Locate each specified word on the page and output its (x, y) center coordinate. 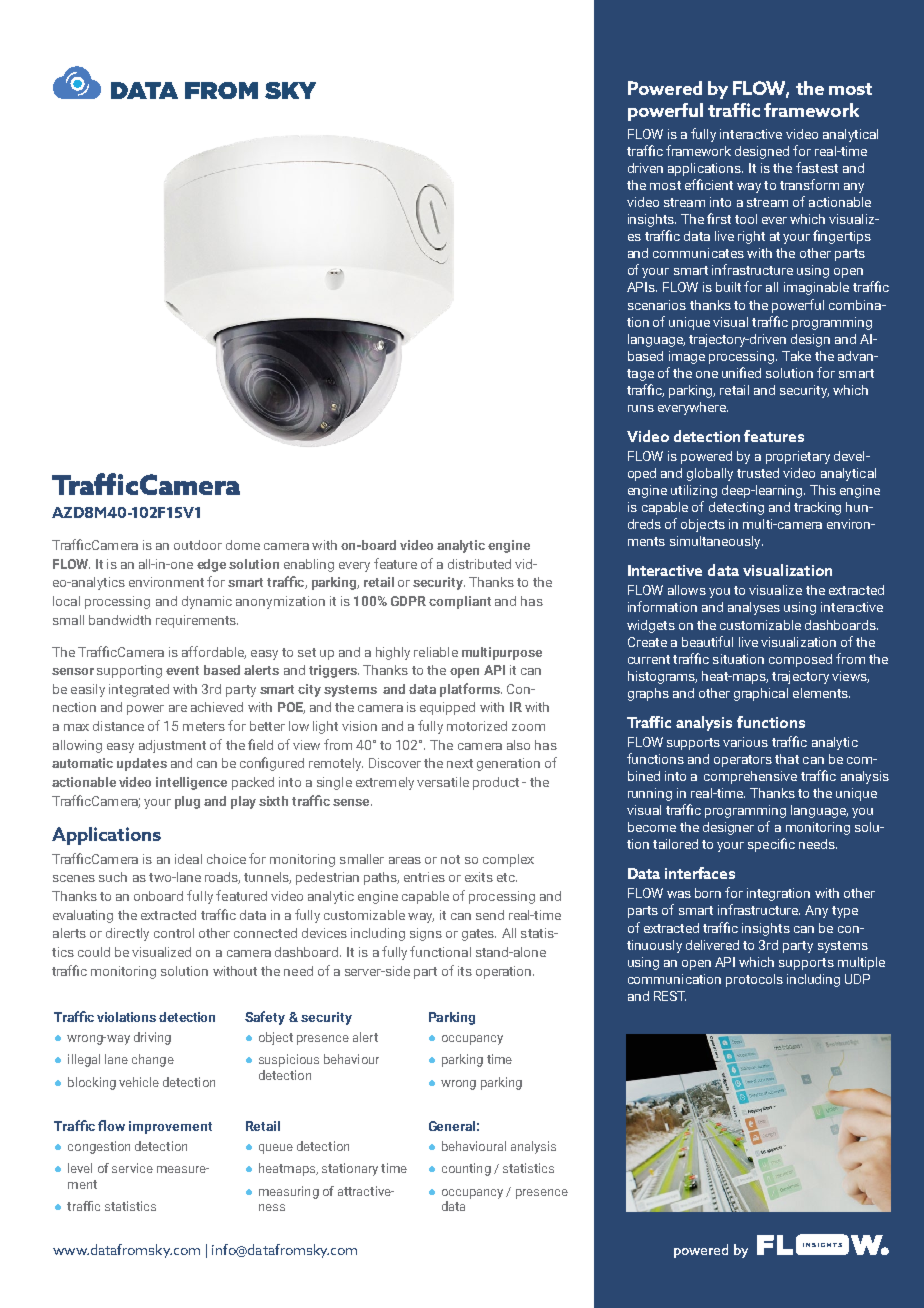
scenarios (657, 305)
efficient (709, 184)
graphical (761, 694)
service (132, 1168)
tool (746, 219)
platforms (471, 690)
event (182, 670)
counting (466, 1169)
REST (670, 996)
